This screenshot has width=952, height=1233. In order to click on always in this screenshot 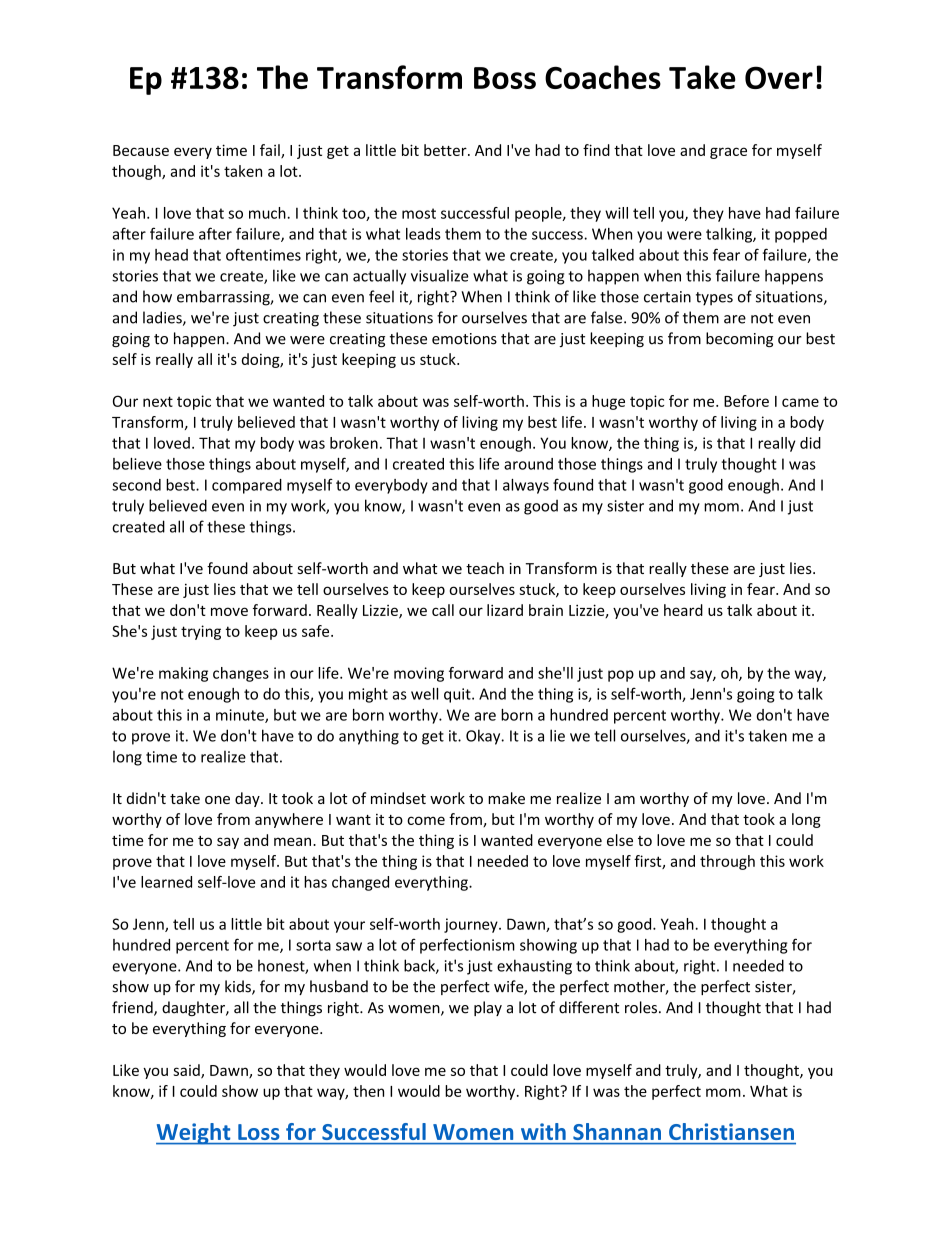, I will do `click(526, 486)`.
